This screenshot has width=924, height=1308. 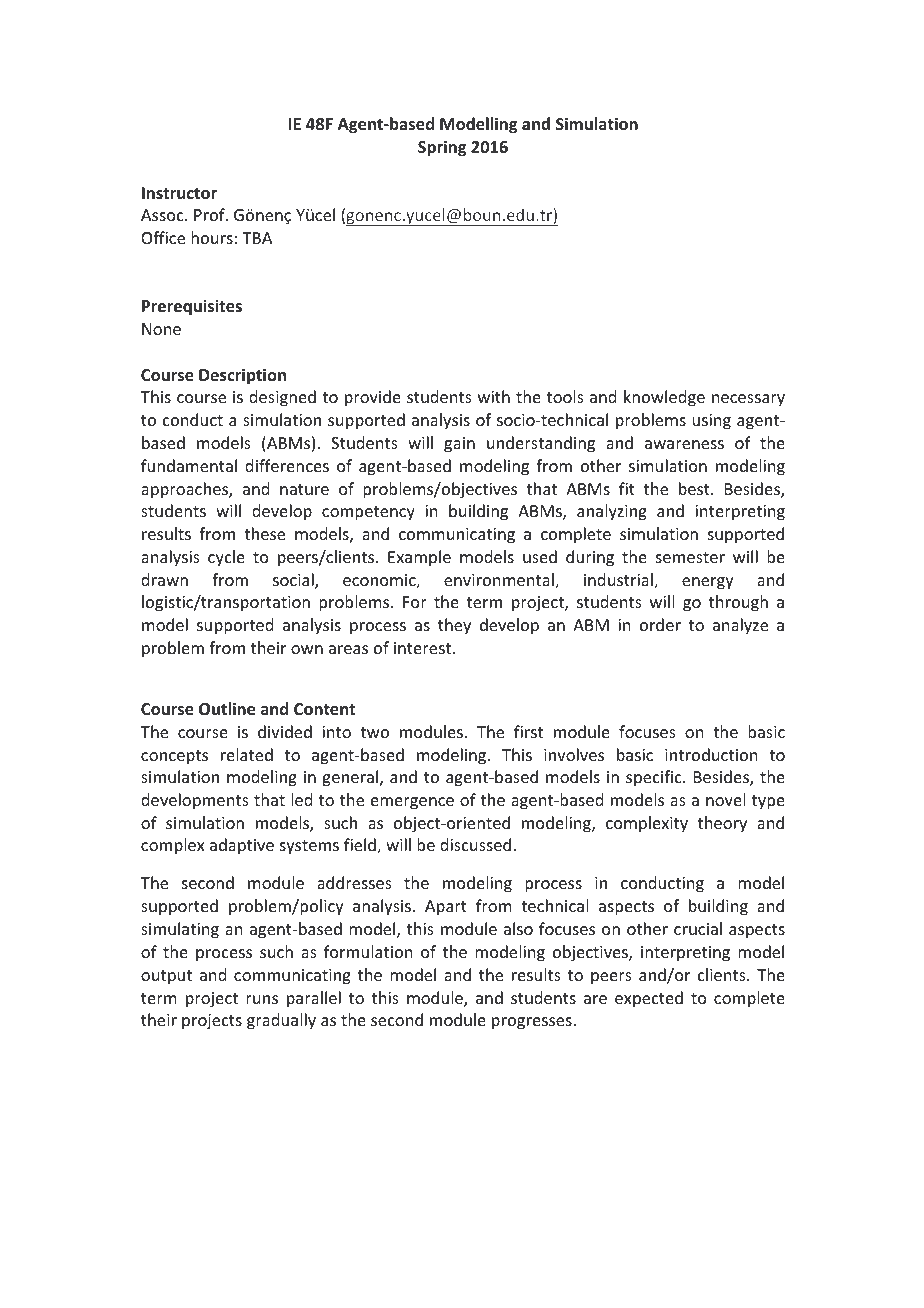 I want to click on introduction, so click(x=711, y=754).
